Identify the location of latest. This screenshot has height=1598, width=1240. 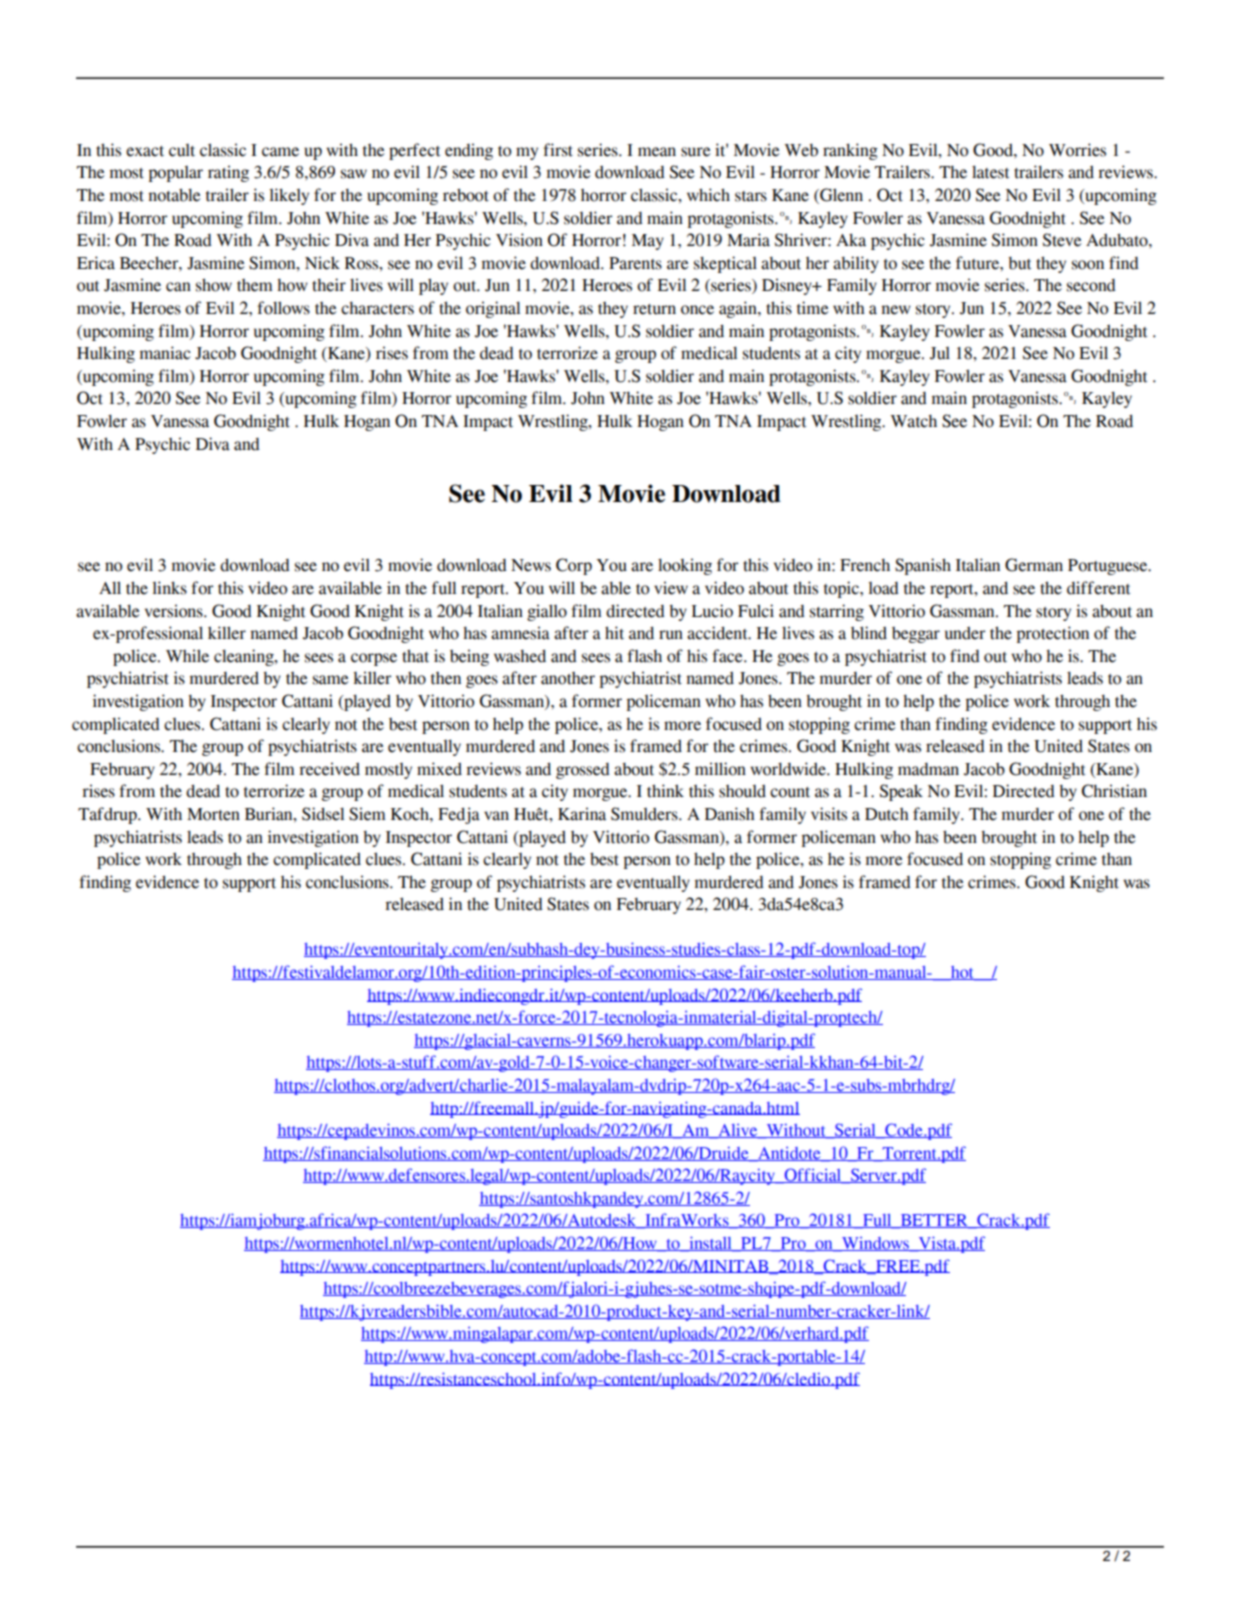
(990, 172).
